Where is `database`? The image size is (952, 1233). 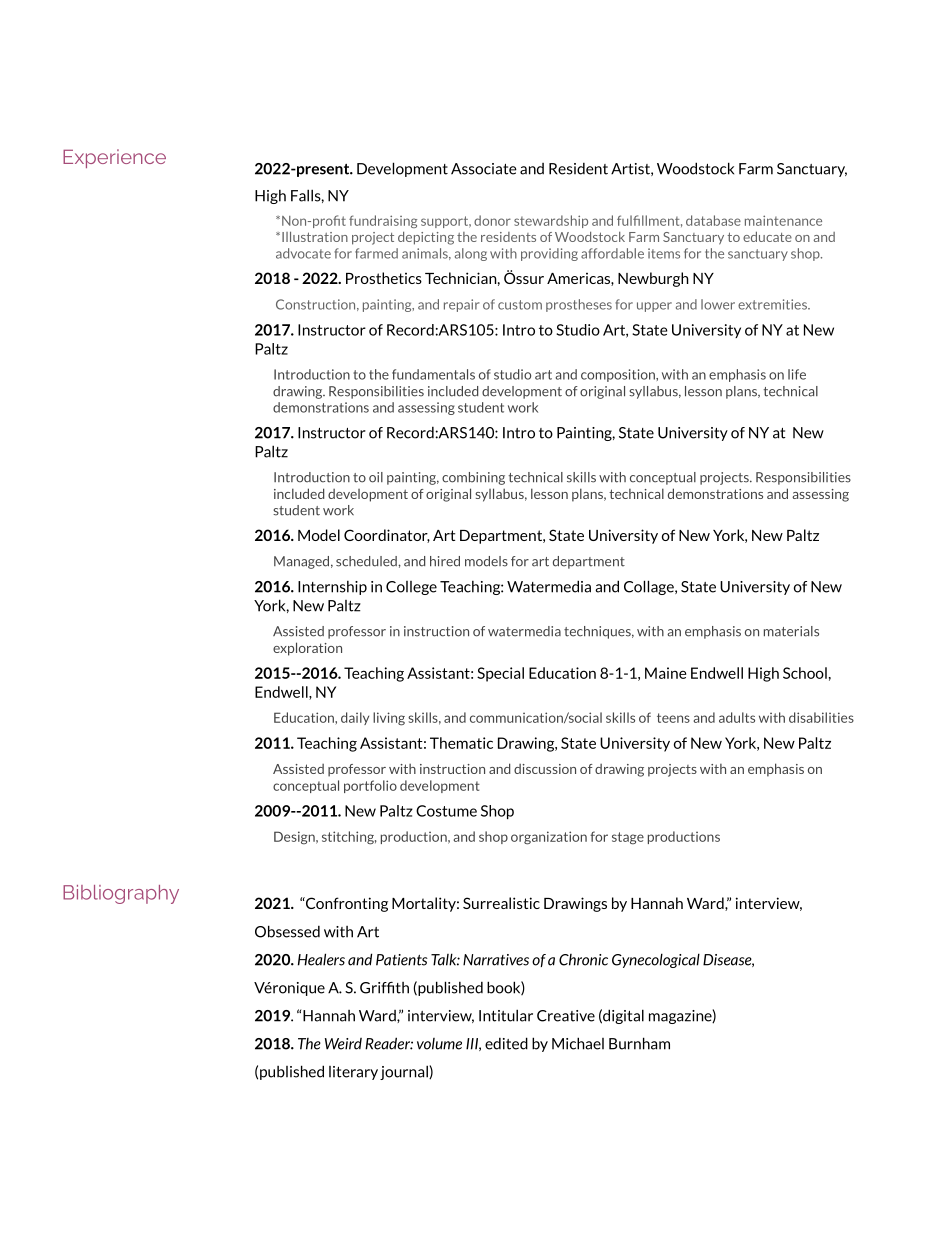
database is located at coordinates (713, 220).
